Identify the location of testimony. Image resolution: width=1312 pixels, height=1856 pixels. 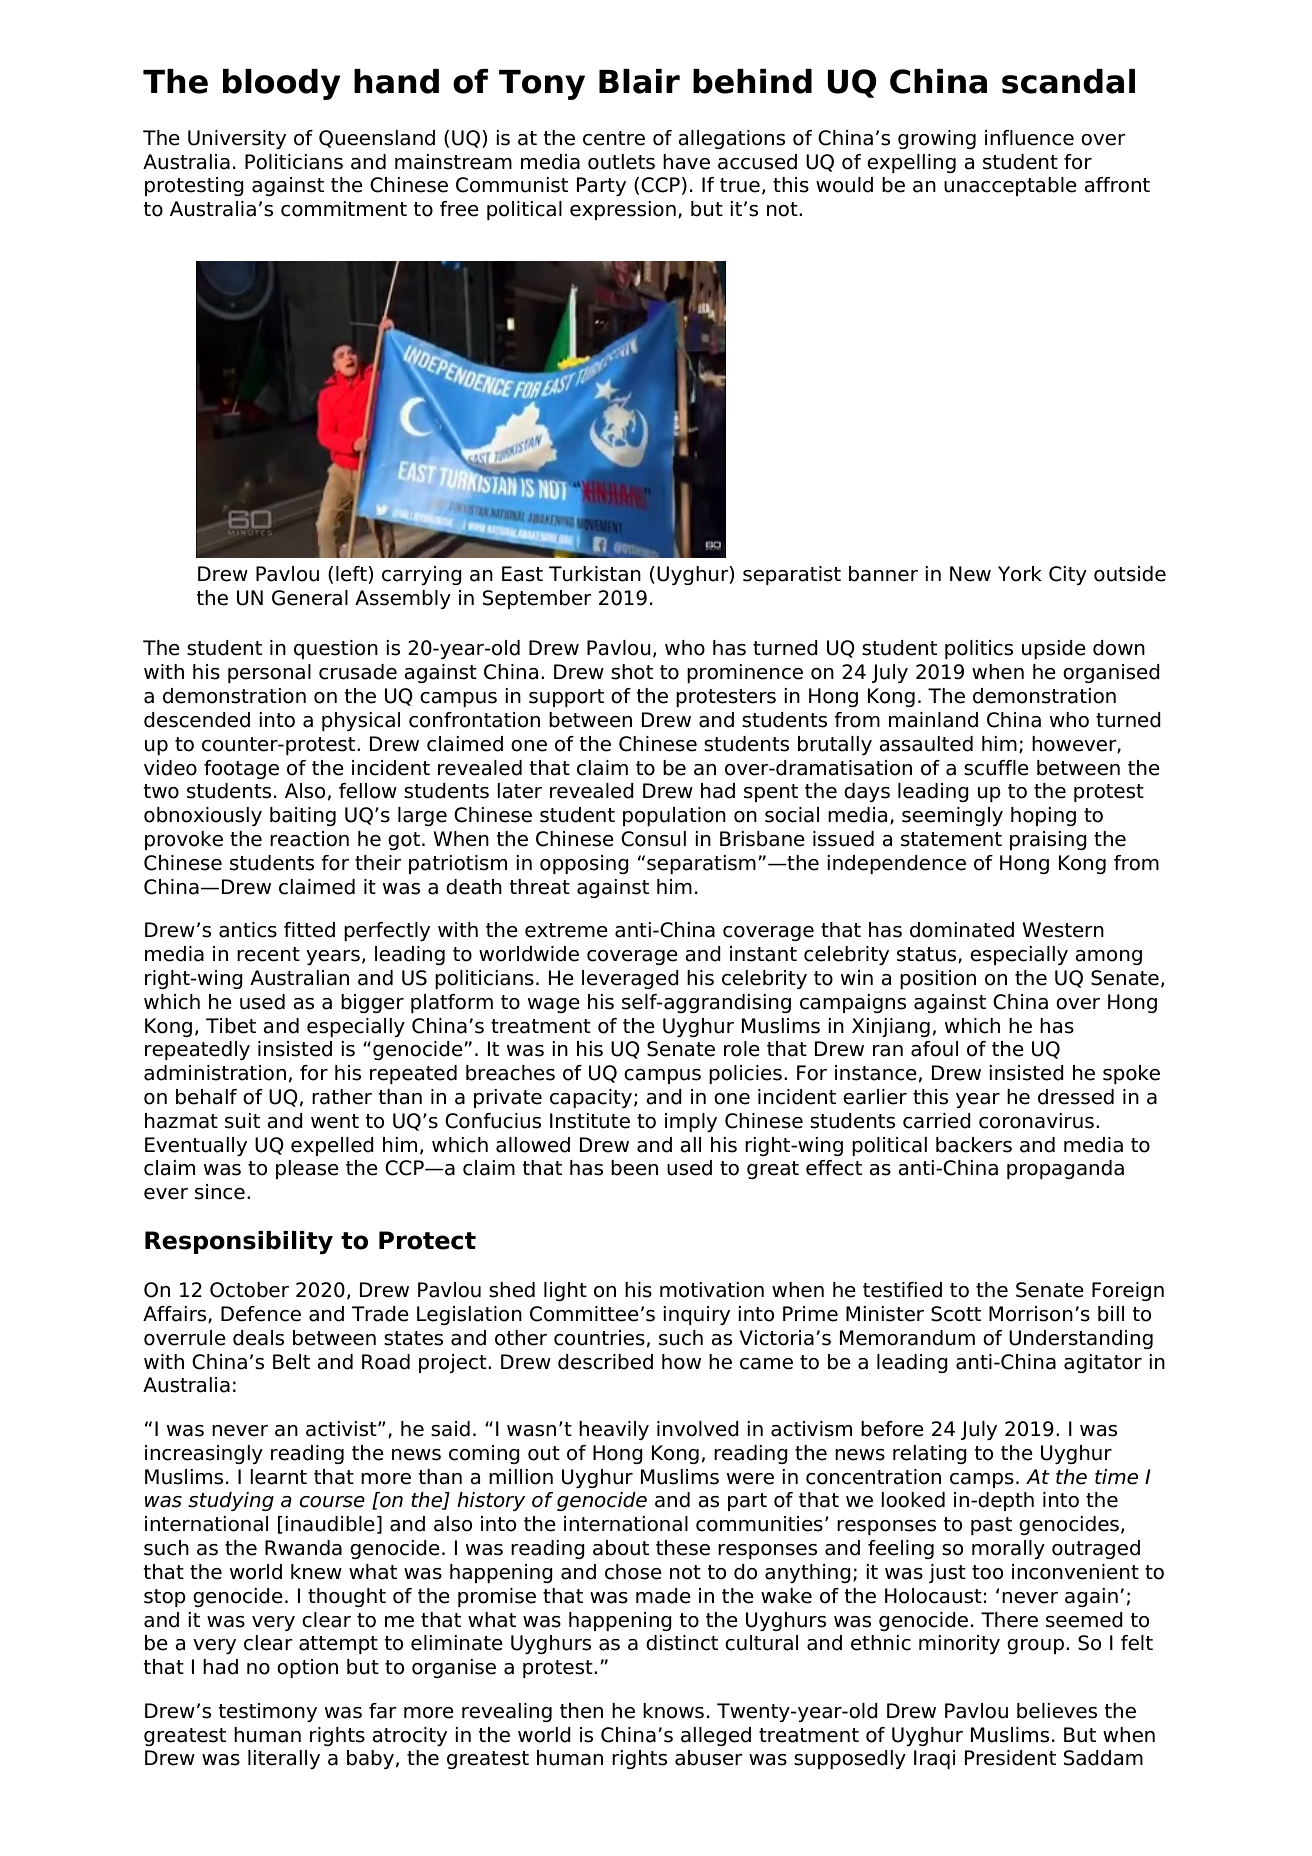
(267, 1712).
